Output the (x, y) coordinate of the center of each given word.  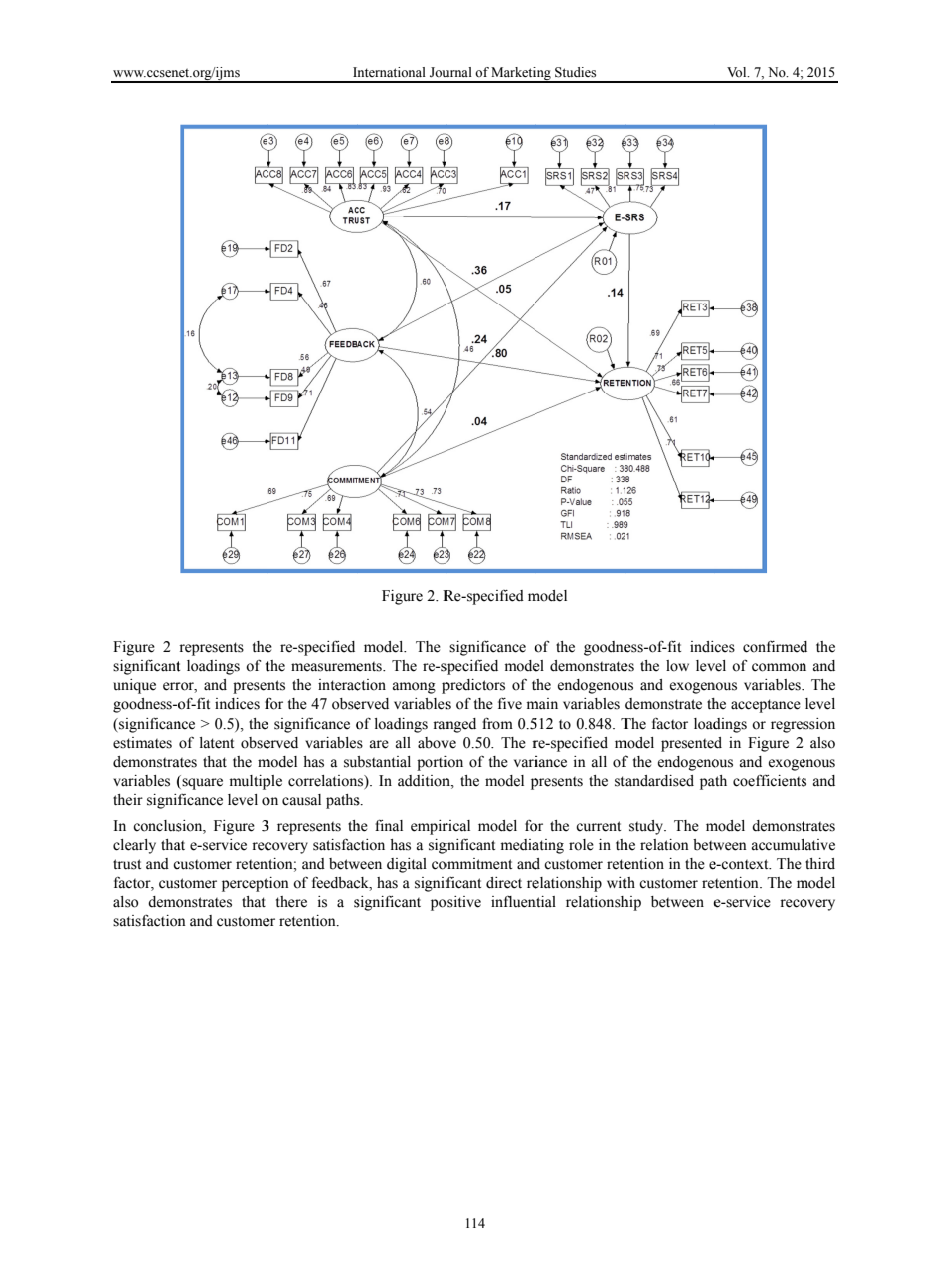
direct (504, 883)
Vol (738, 72)
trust (127, 864)
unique (134, 686)
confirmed (775, 647)
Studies (575, 72)
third (820, 864)
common (779, 667)
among (414, 688)
